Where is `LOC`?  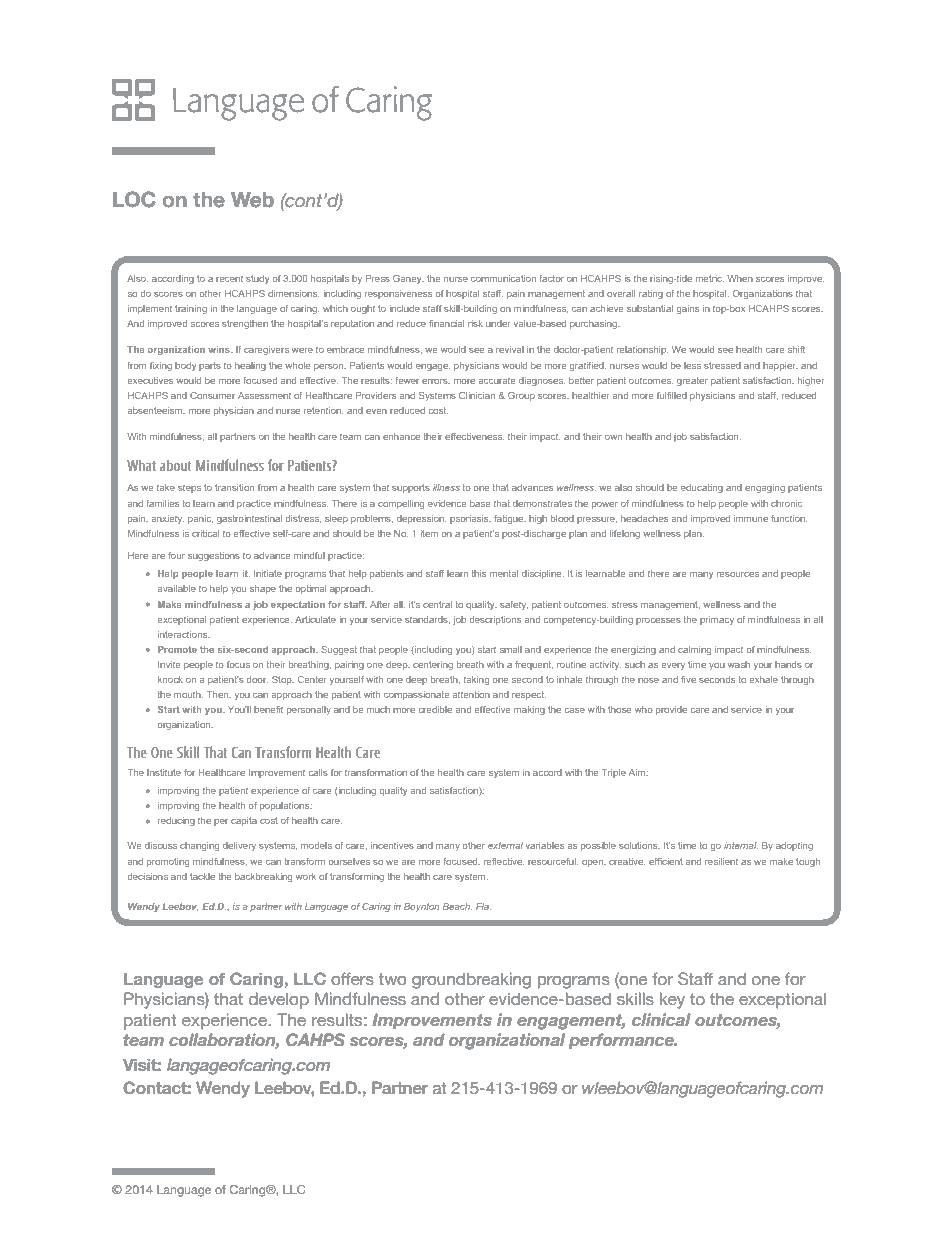
LOC is located at coordinates (134, 199).
